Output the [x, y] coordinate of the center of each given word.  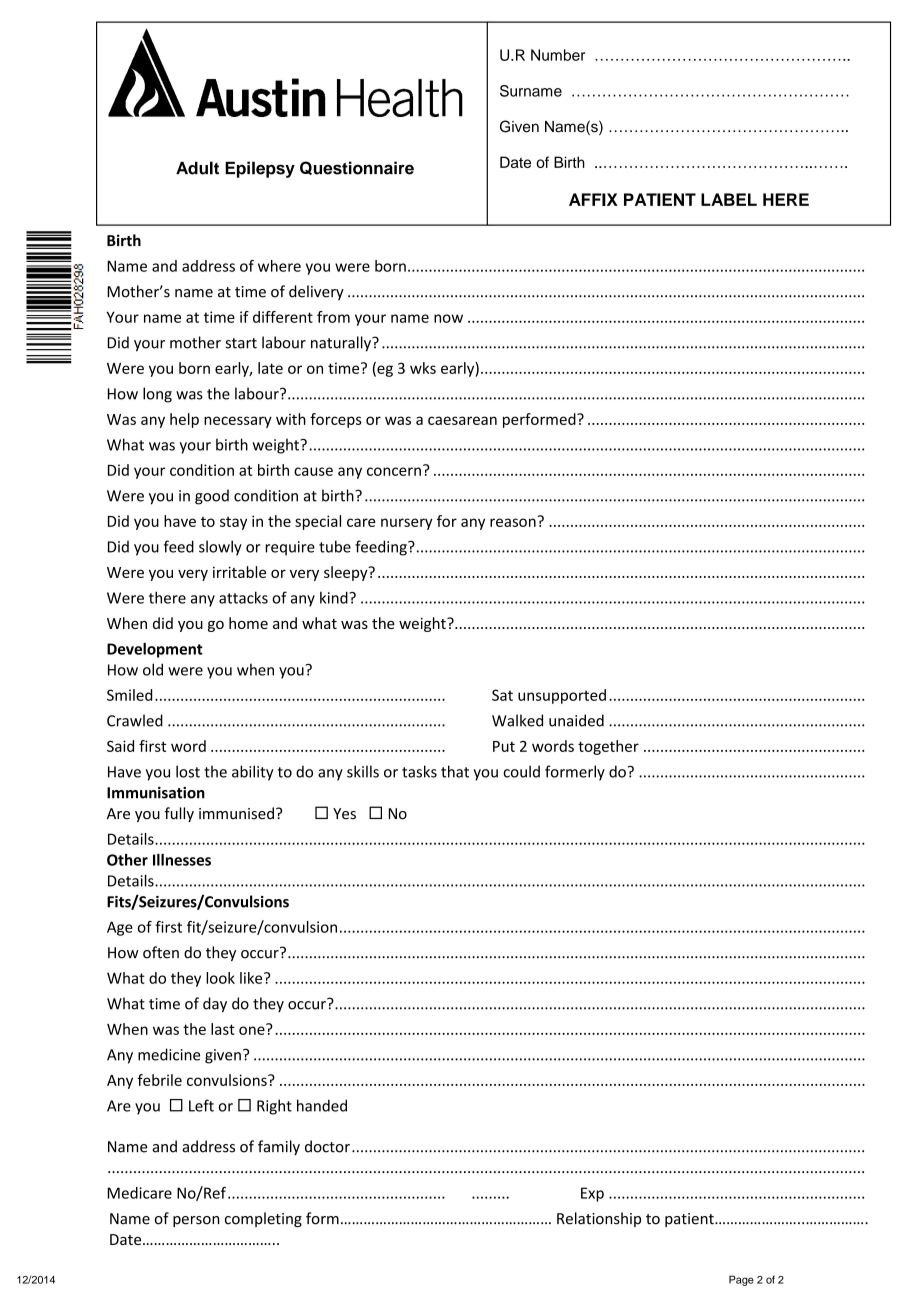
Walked [517, 720]
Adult [197, 168]
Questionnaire [357, 168]
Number [558, 55]
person [196, 1221]
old [153, 669]
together [608, 747]
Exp [592, 1194]
